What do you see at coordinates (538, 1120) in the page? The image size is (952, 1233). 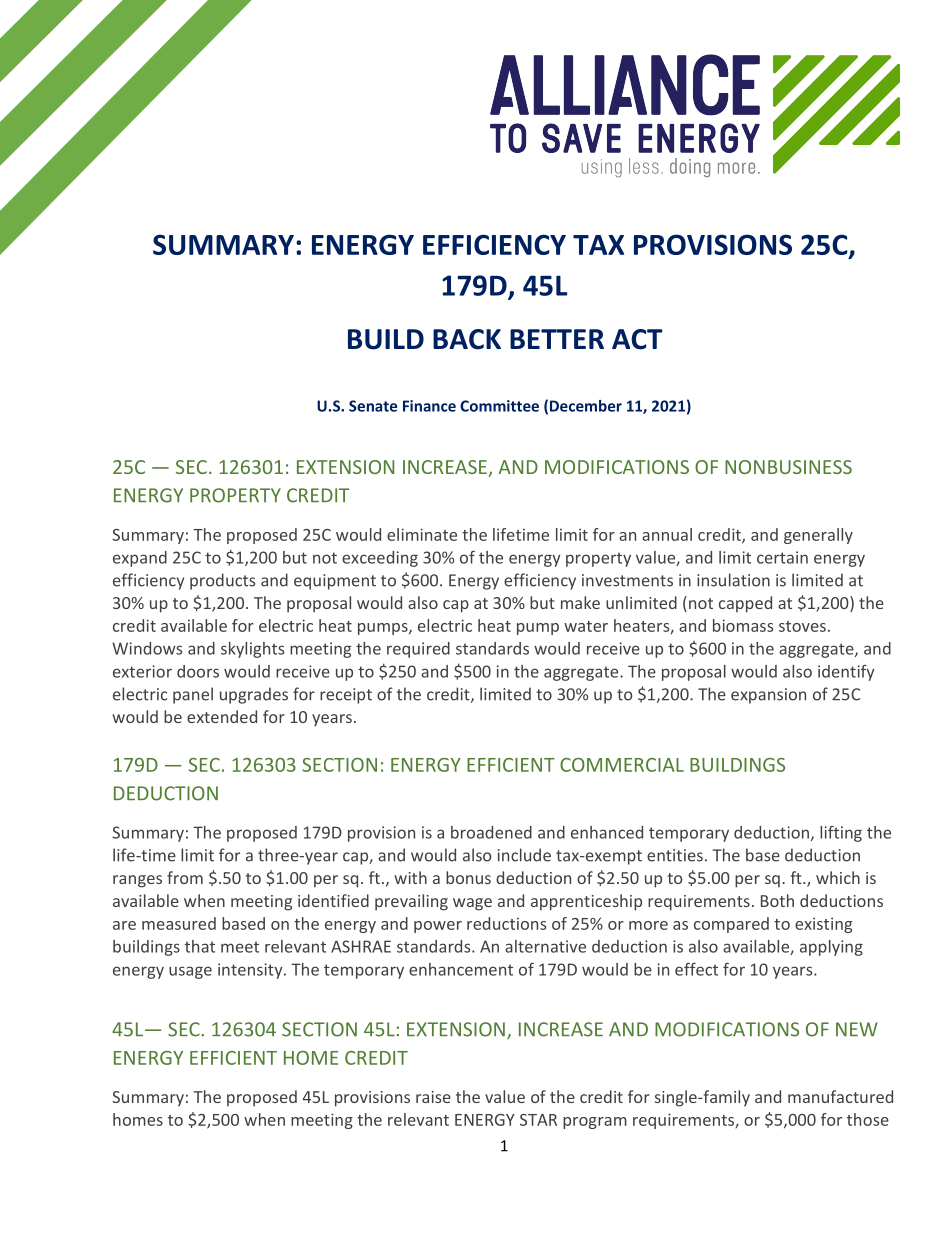 I see `STAR` at bounding box center [538, 1120].
